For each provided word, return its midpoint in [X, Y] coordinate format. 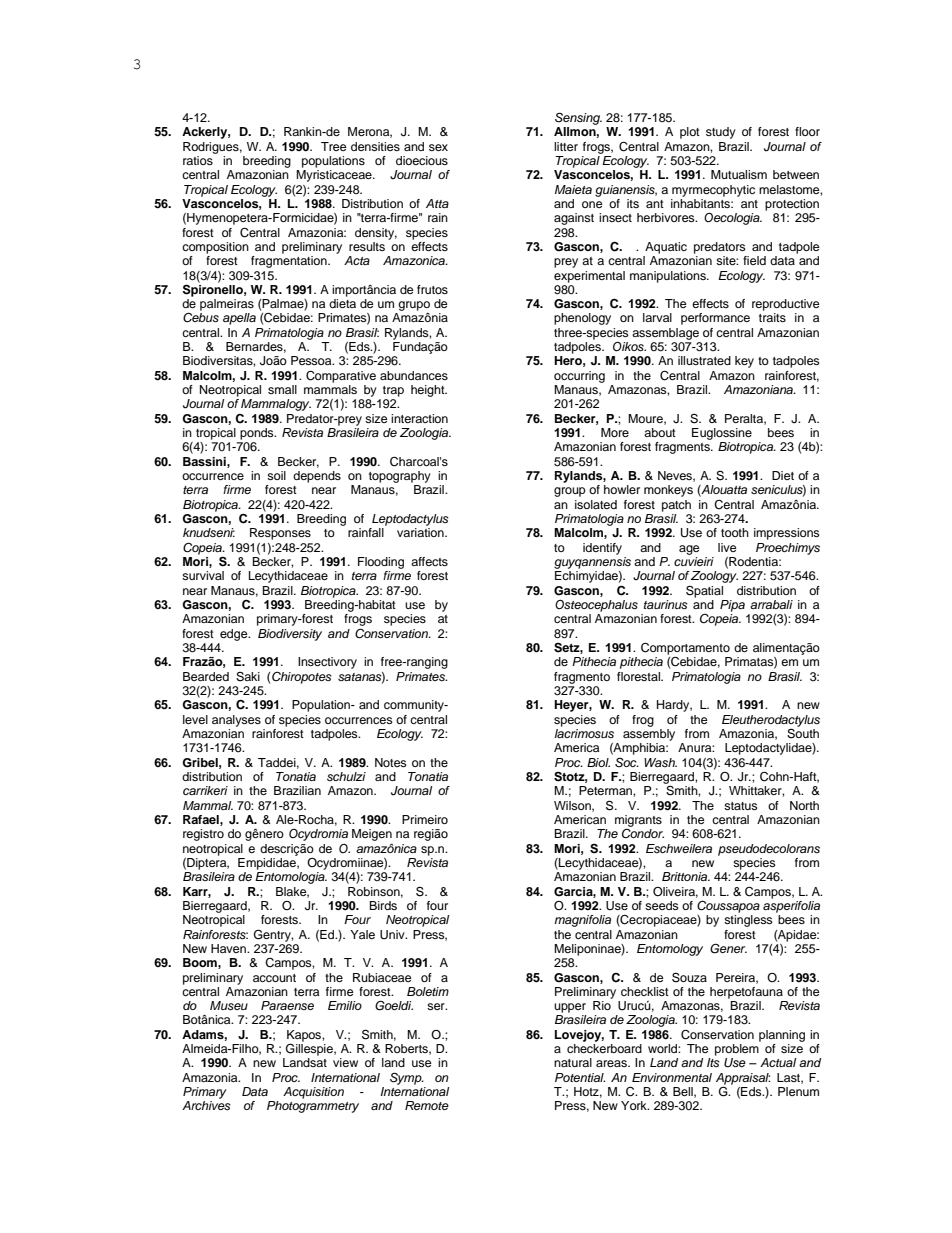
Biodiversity [290, 635]
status [741, 806]
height [429, 391]
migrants [638, 821]
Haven [229, 948]
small [282, 389]
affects [429, 561]
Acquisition [313, 1093]
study [721, 133]
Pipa [732, 606]
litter [566, 146]
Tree [334, 146]
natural [573, 1062]
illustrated [704, 360]
